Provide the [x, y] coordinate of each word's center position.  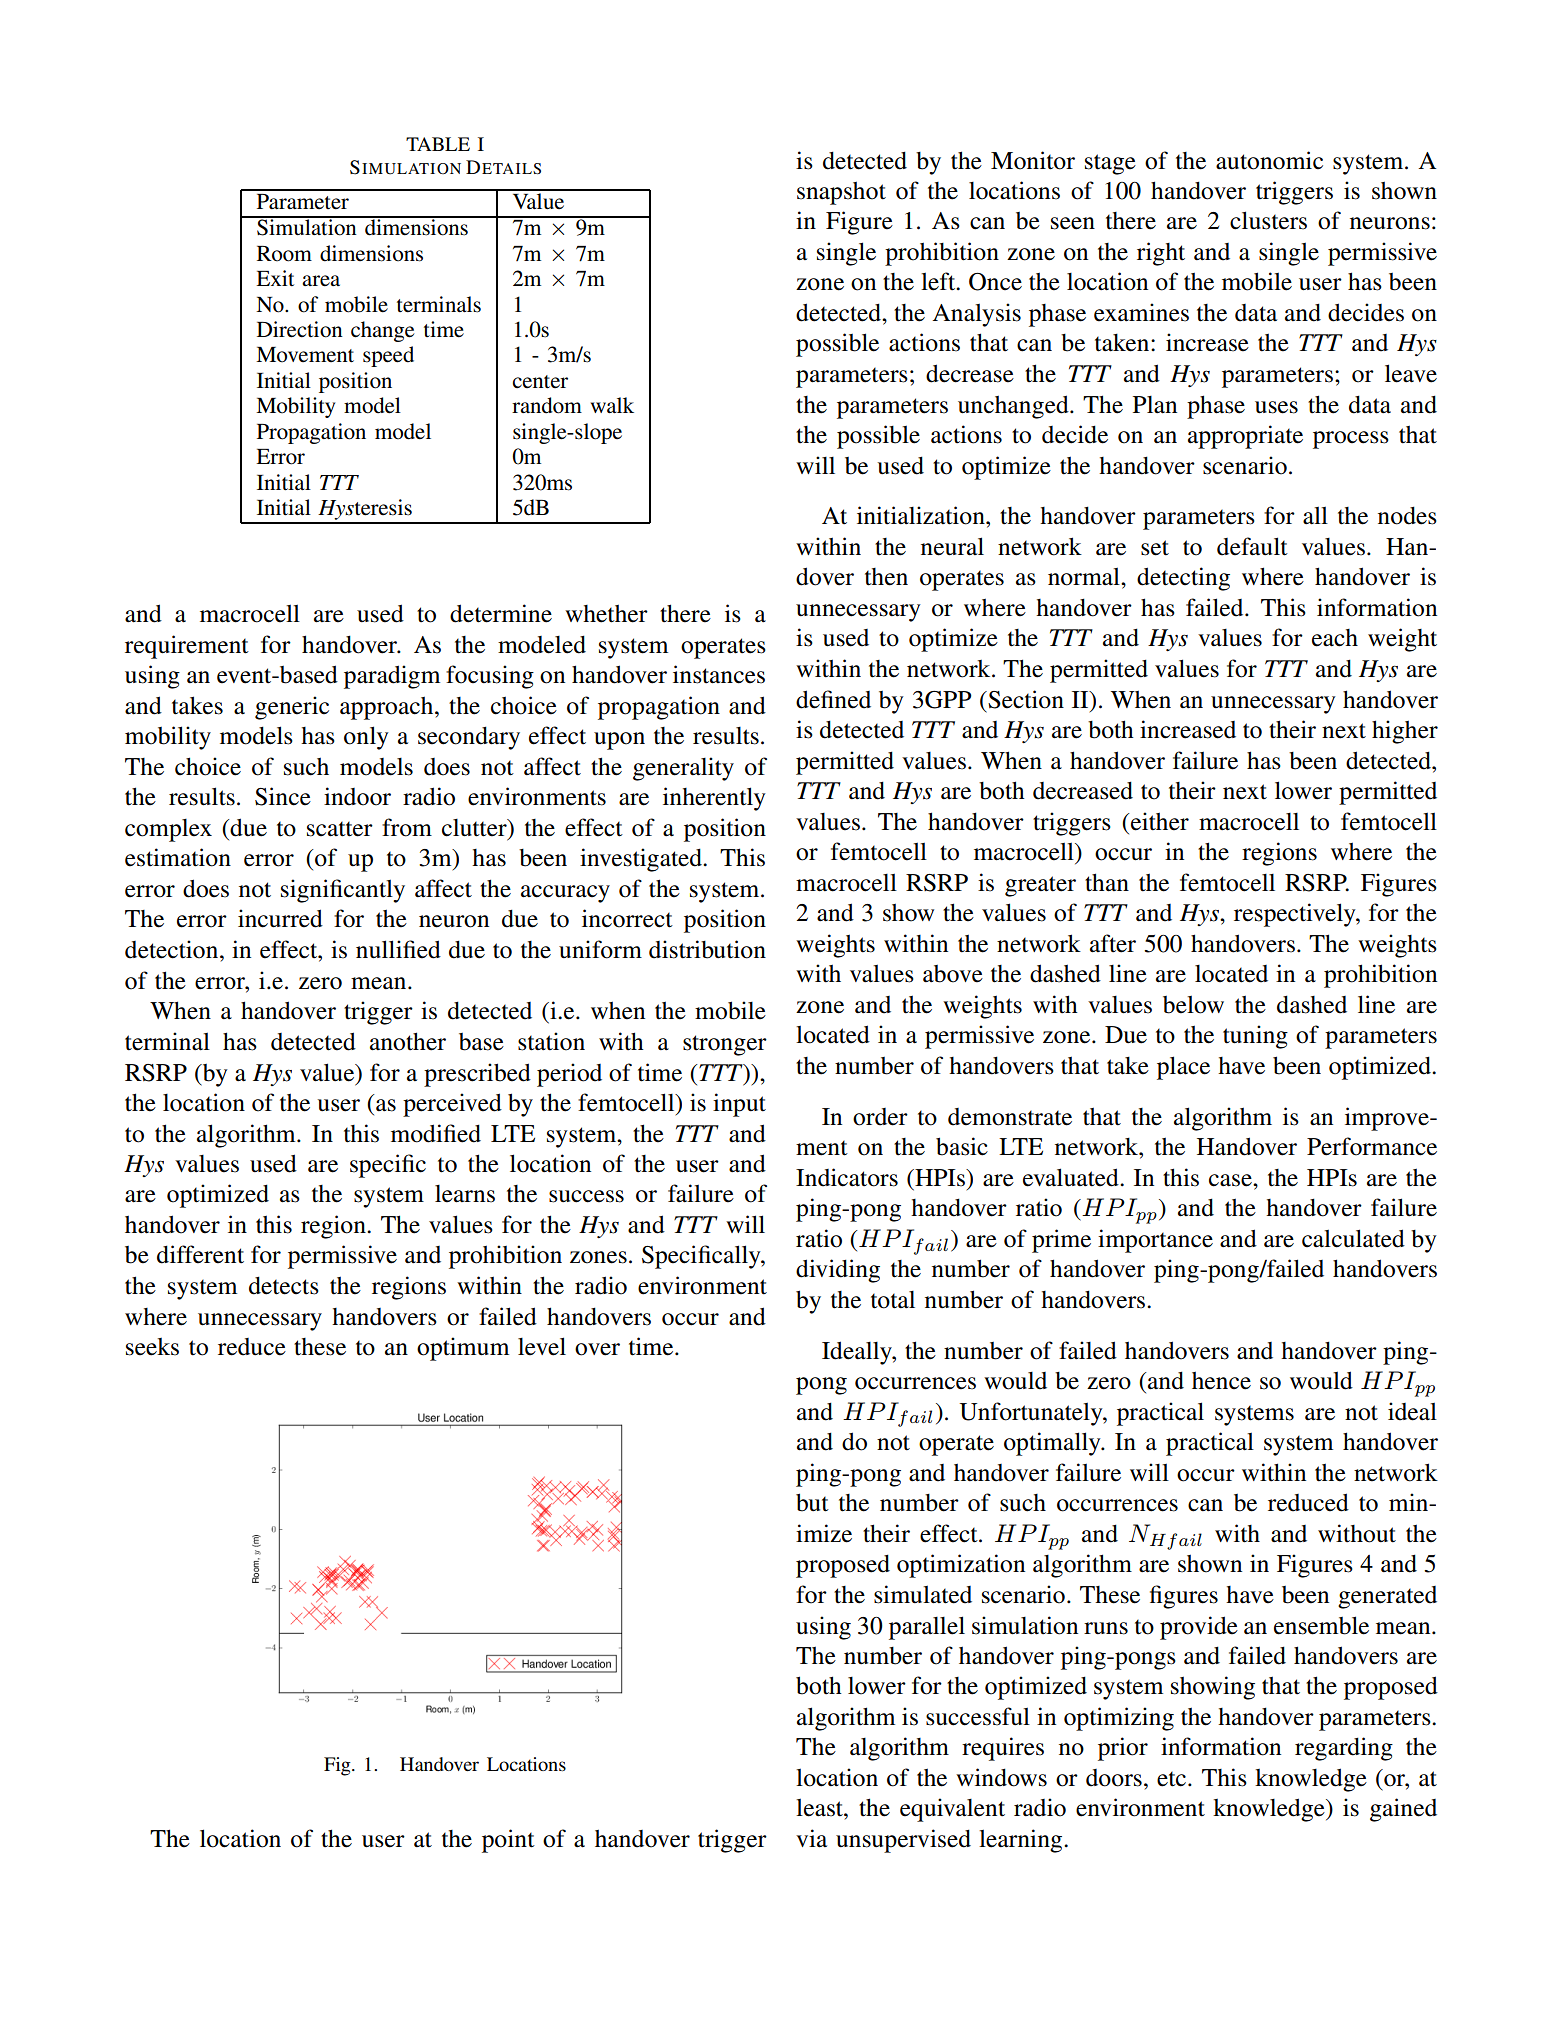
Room [284, 254]
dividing [838, 1271]
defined [833, 699]
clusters [1268, 220]
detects [284, 1285]
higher [1405, 732]
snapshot [841, 193]
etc [1171, 1779]
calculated [1353, 1238]
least [820, 1807]
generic [292, 708]
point [508, 1841]
